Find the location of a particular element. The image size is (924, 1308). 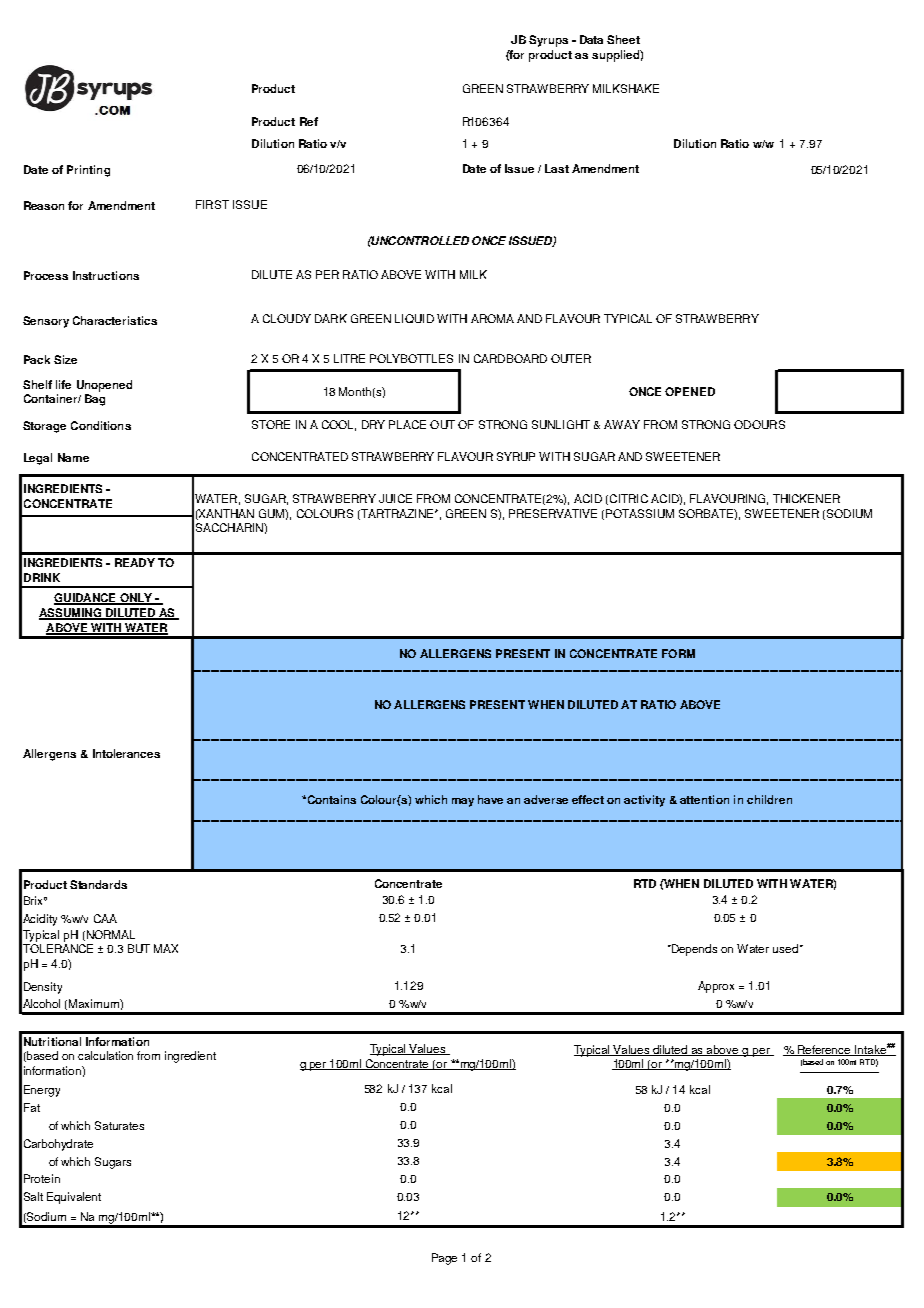

Reference is located at coordinates (824, 1050).
